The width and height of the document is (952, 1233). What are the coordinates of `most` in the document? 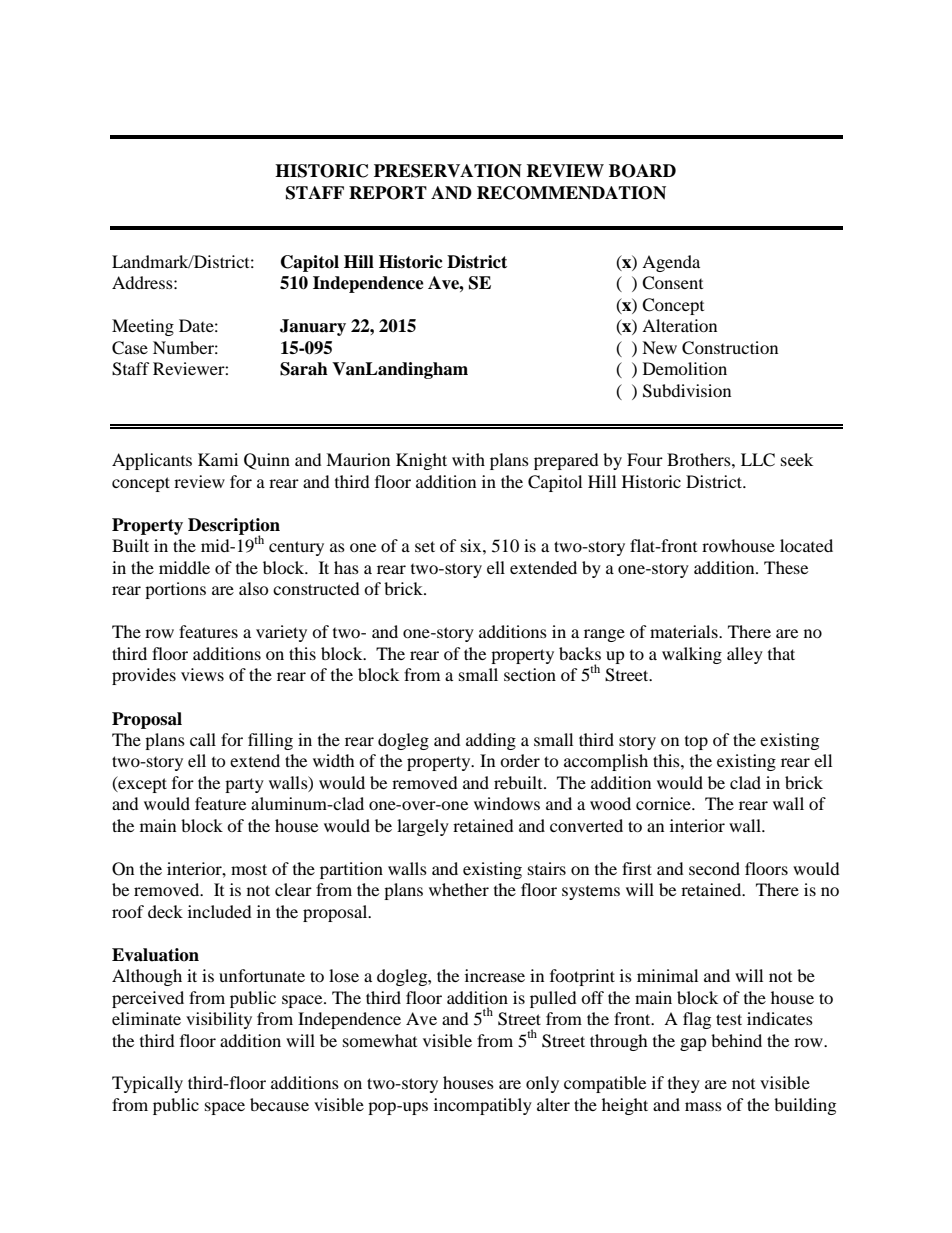 It's located at (249, 869).
